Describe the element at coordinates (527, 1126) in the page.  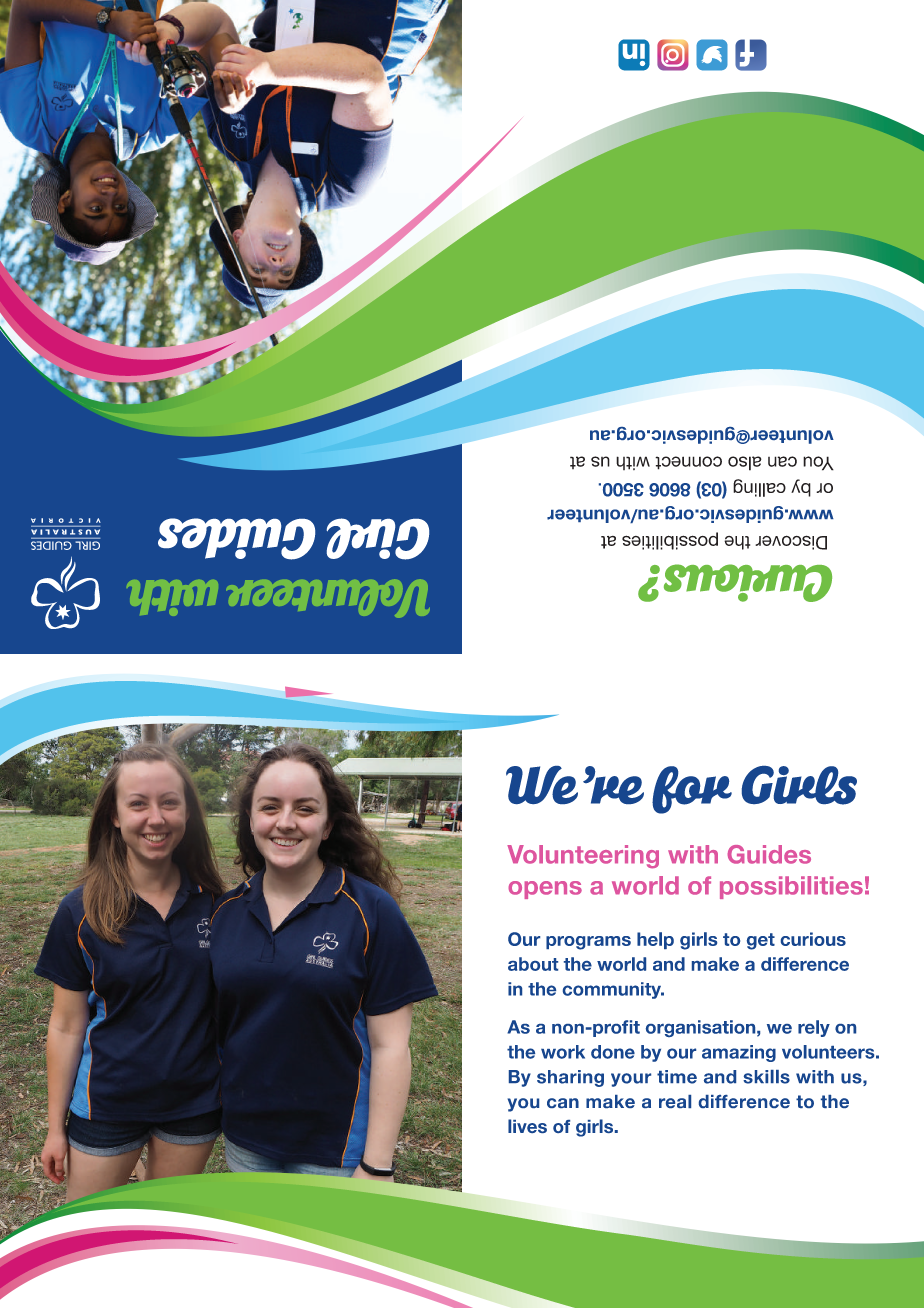
I see `lives` at that location.
